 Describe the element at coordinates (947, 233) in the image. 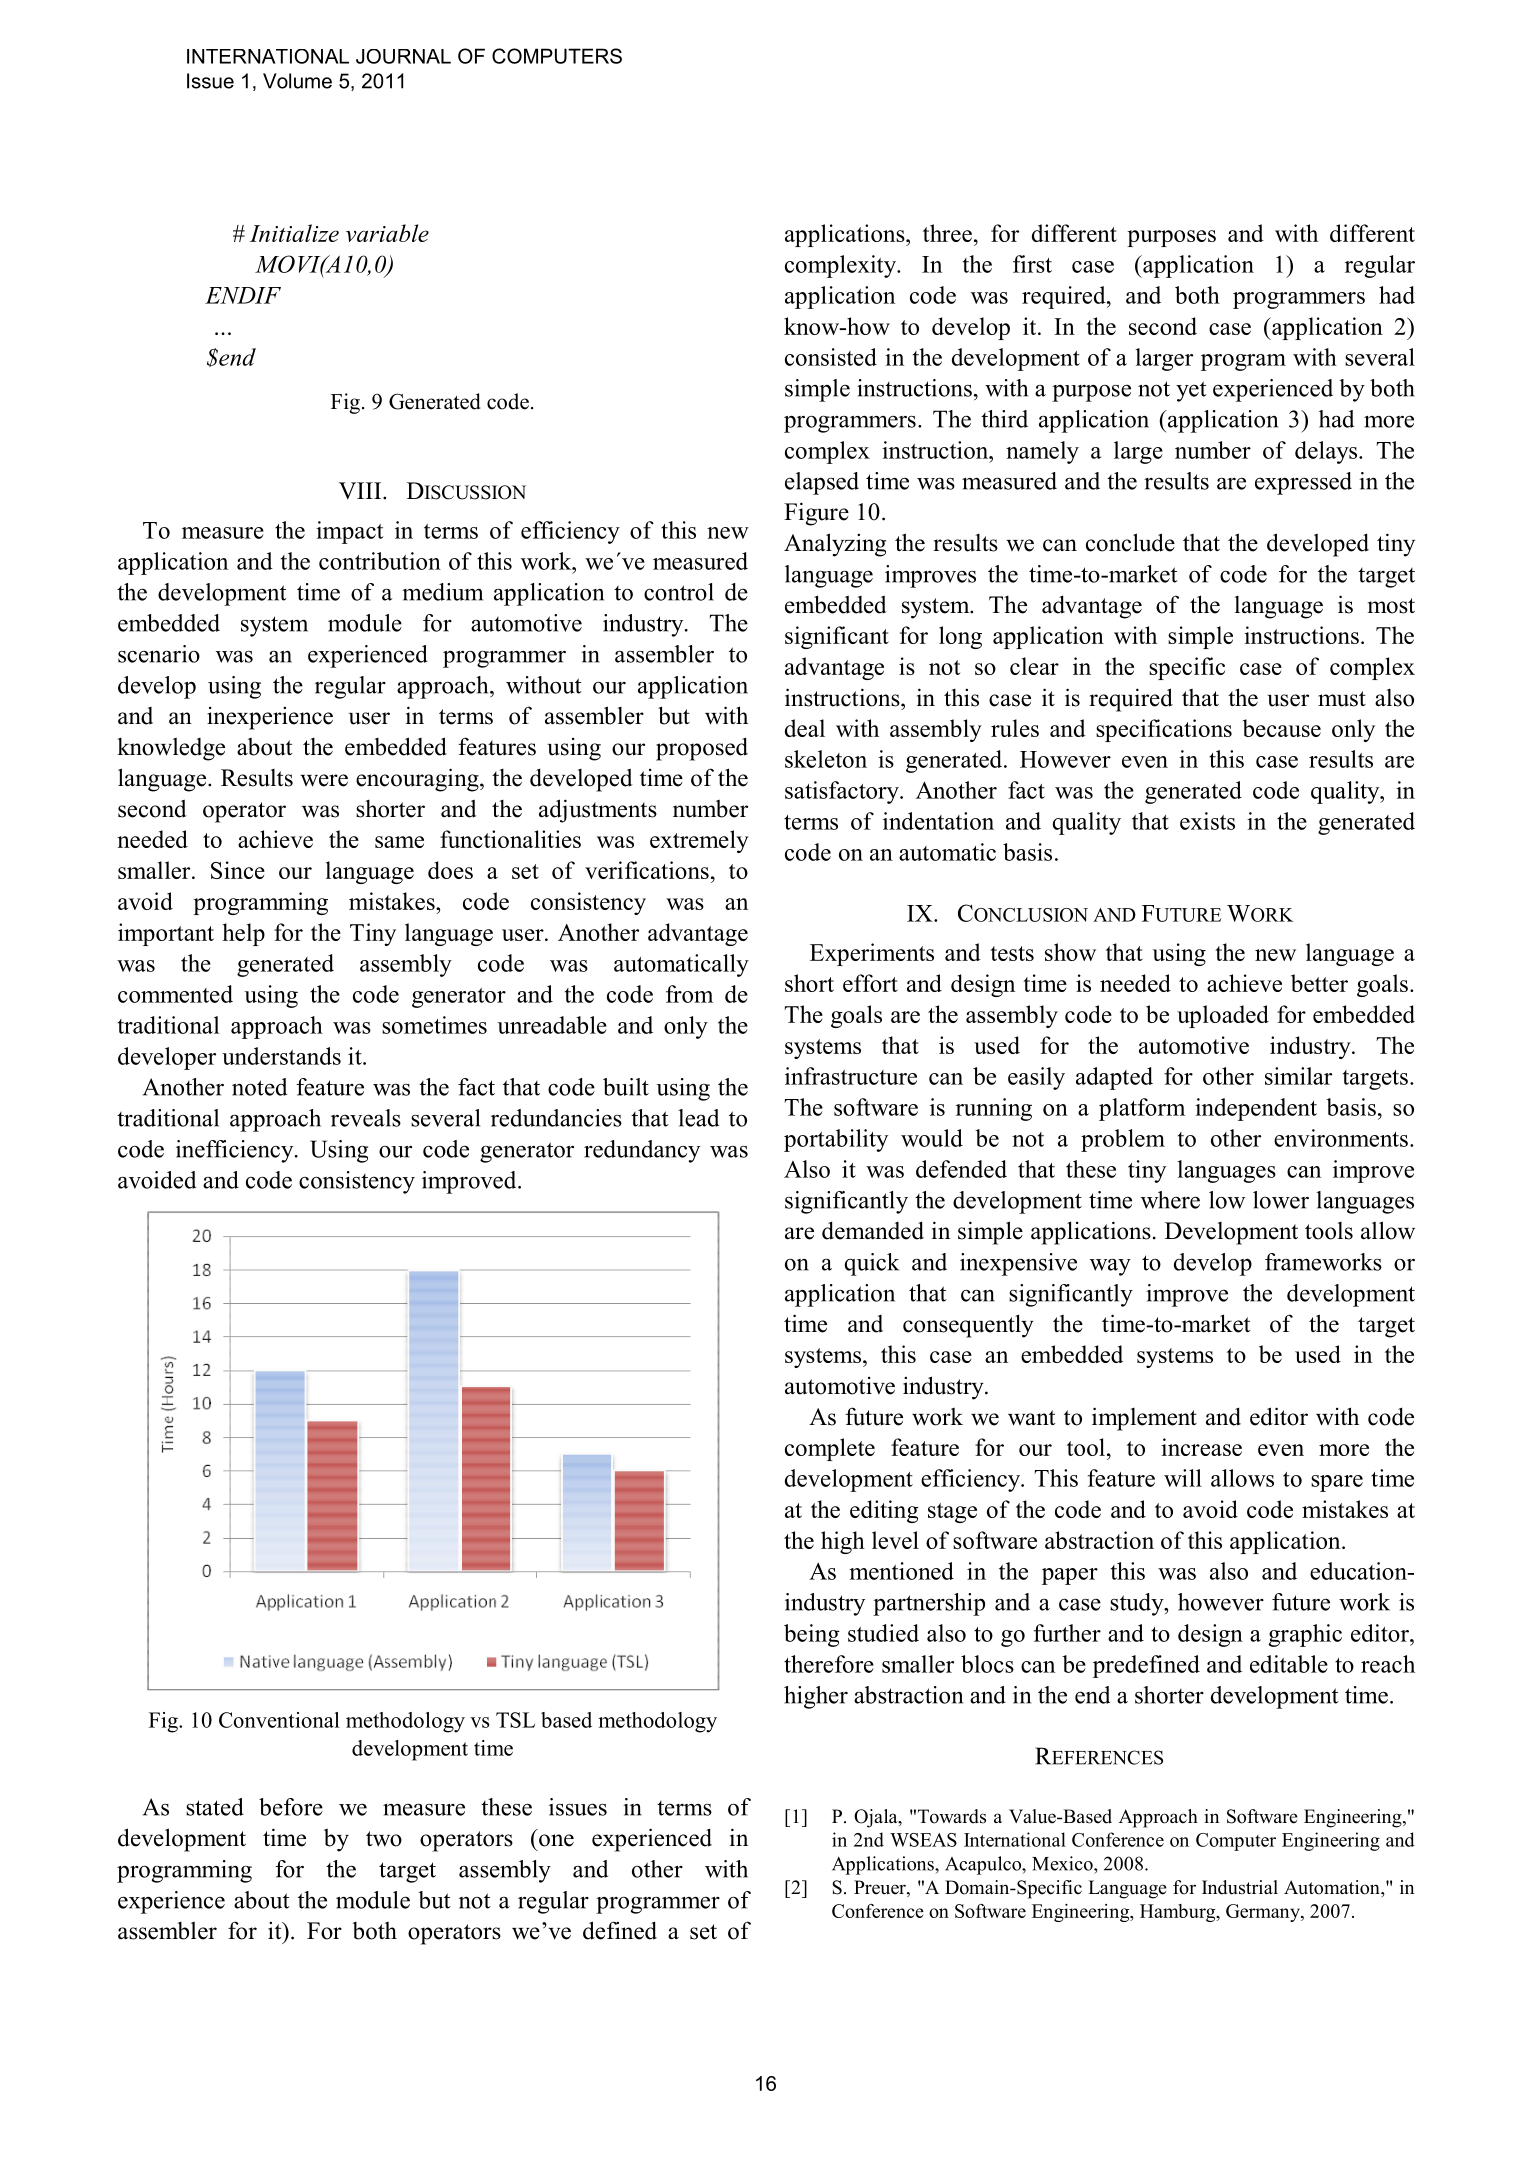

I see `three` at that location.
